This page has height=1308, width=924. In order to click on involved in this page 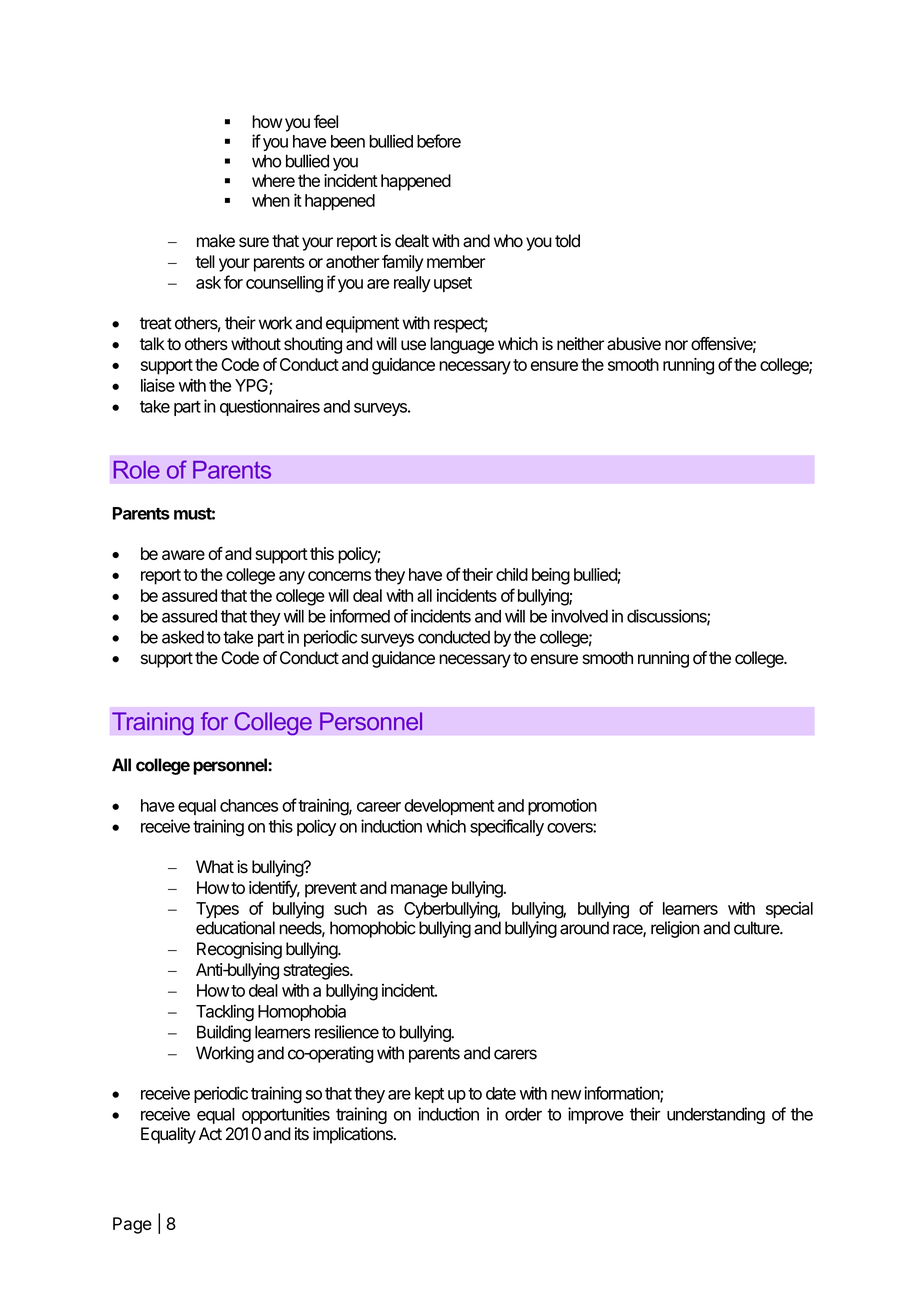, I will do `click(579, 616)`.
